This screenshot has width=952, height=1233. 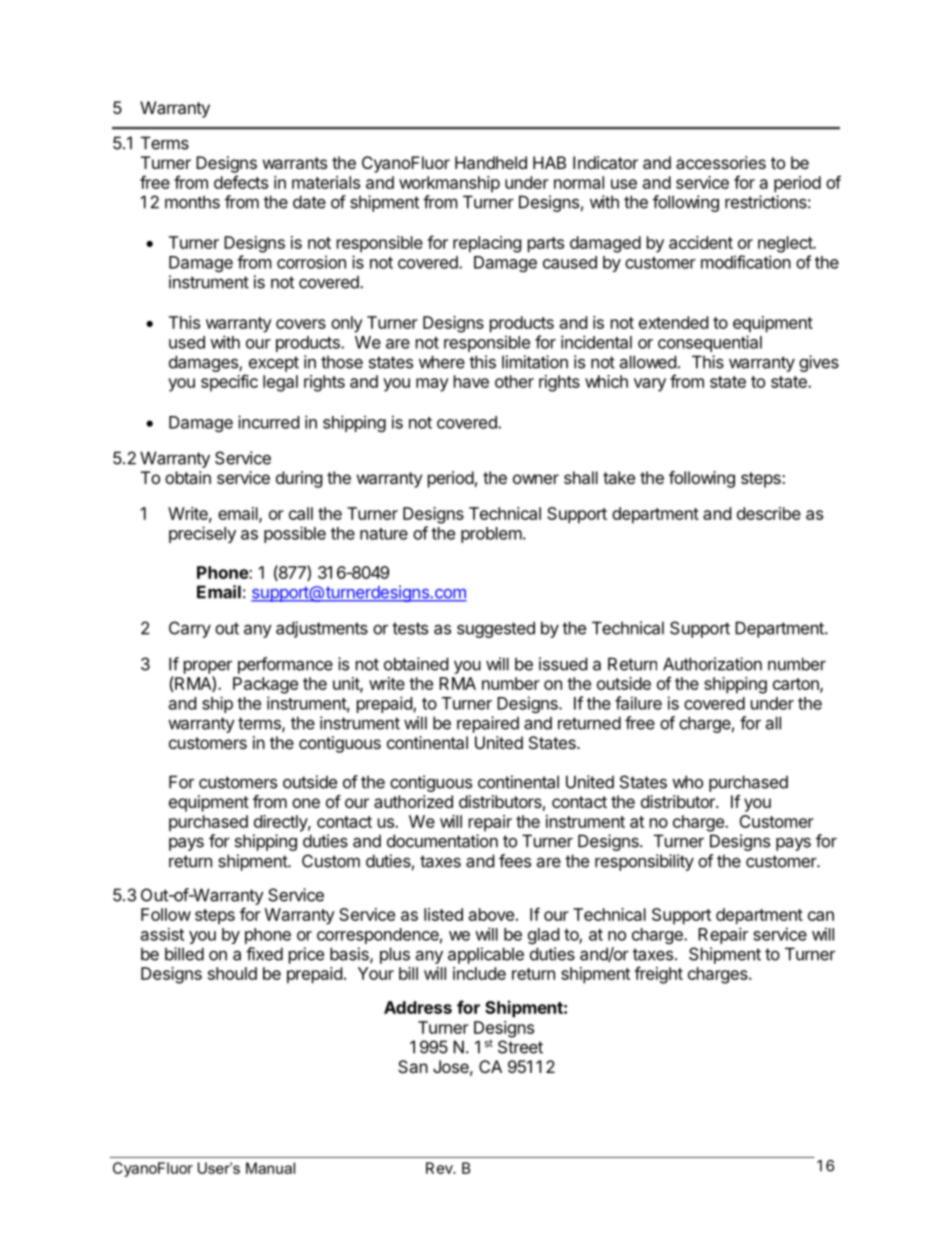 I want to click on Handheld, so click(x=491, y=162).
